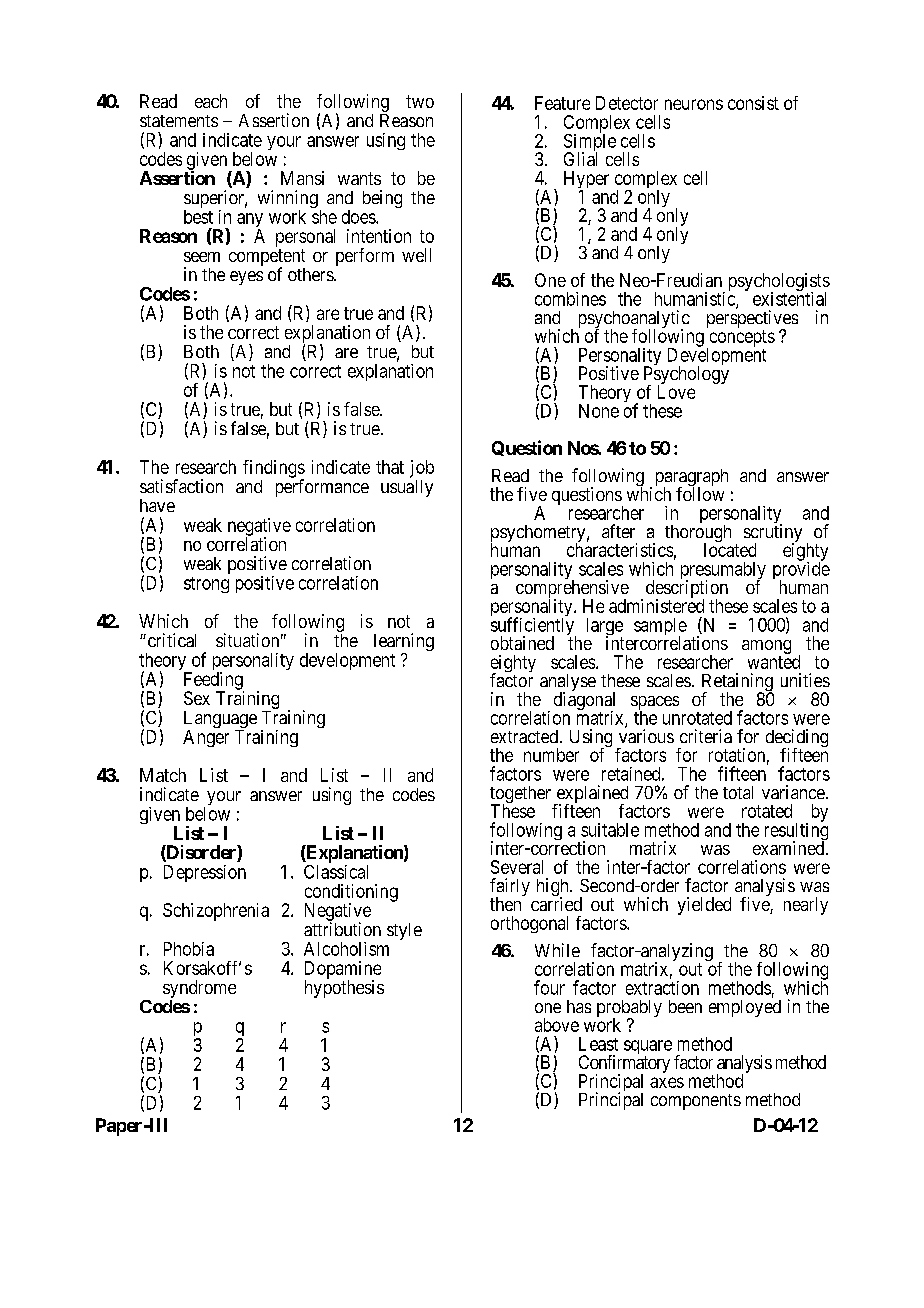  What do you see at coordinates (206, 738) in the screenshot?
I see `Anger` at bounding box center [206, 738].
